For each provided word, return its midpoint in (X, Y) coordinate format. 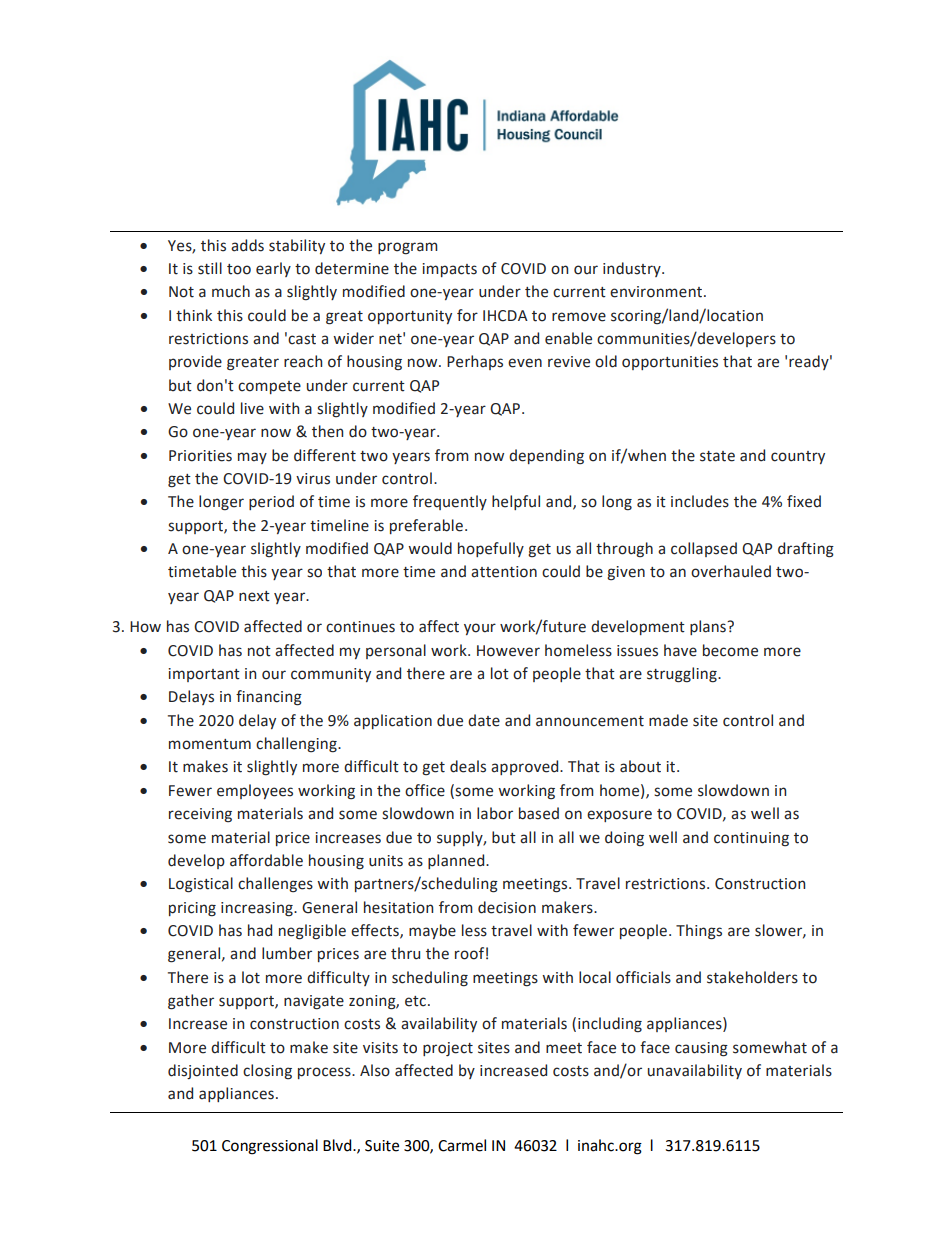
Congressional (270, 1147)
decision (507, 907)
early (273, 269)
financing (269, 698)
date (484, 720)
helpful (516, 502)
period (271, 502)
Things (699, 932)
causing (701, 1049)
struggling (683, 675)
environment (657, 292)
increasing (258, 909)
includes (700, 501)
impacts (449, 270)
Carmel (462, 1145)
